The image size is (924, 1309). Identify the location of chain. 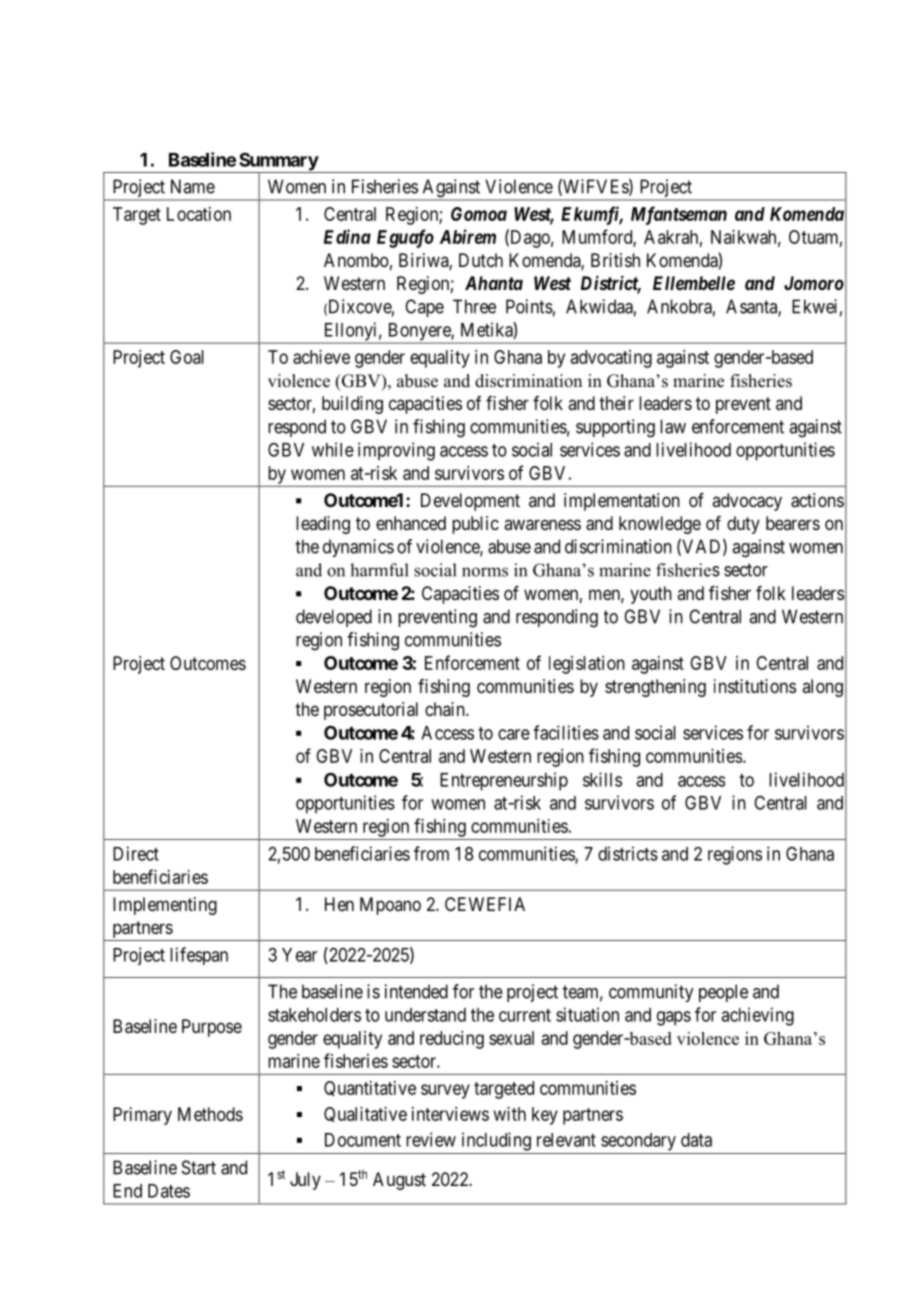
(446, 709).
